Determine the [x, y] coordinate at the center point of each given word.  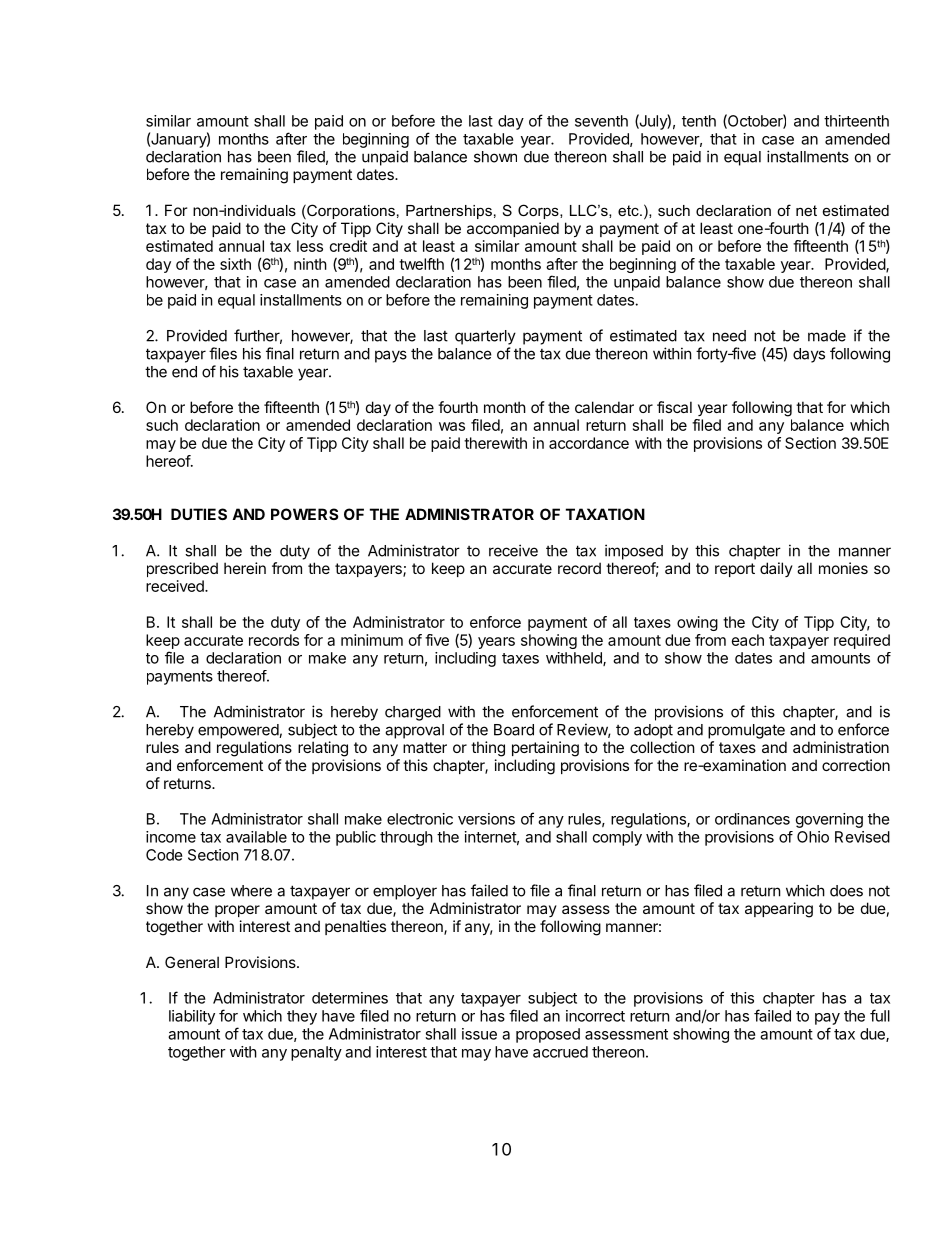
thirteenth [856, 121]
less [310, 246]
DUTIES [199, 514]
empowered [239, 731]
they [302, 1017]
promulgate [746, 731]
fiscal [674, 407]
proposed [548, 1035]
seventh [601, 121]
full [880, 1015]
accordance [589, 443]
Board [514, 730]
